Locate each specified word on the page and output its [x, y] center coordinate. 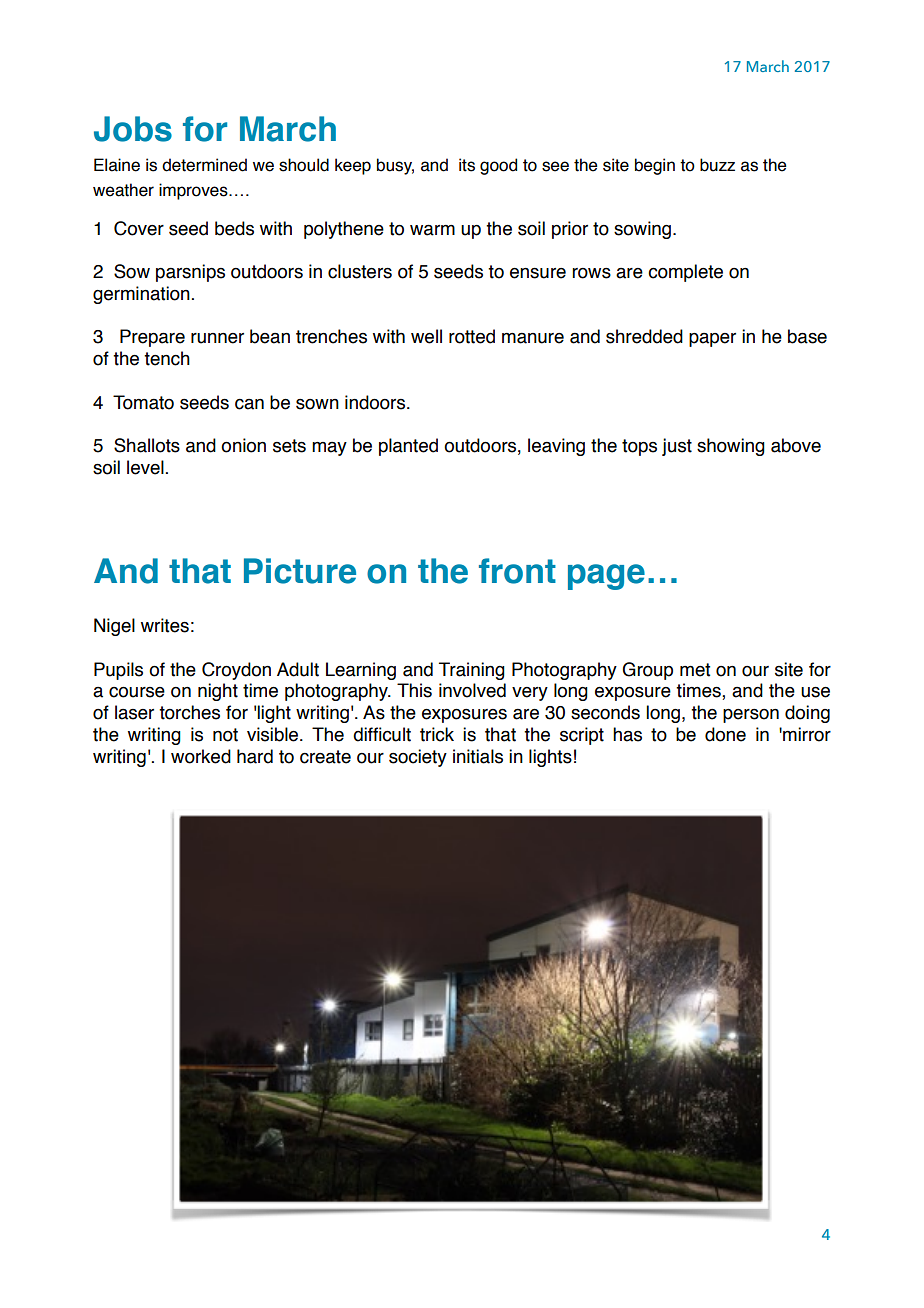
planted [408, 447]
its [467, 165]
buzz [717, 165]
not [225, 735]
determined [204, 165]
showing [731, 447]
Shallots [147, 445]
